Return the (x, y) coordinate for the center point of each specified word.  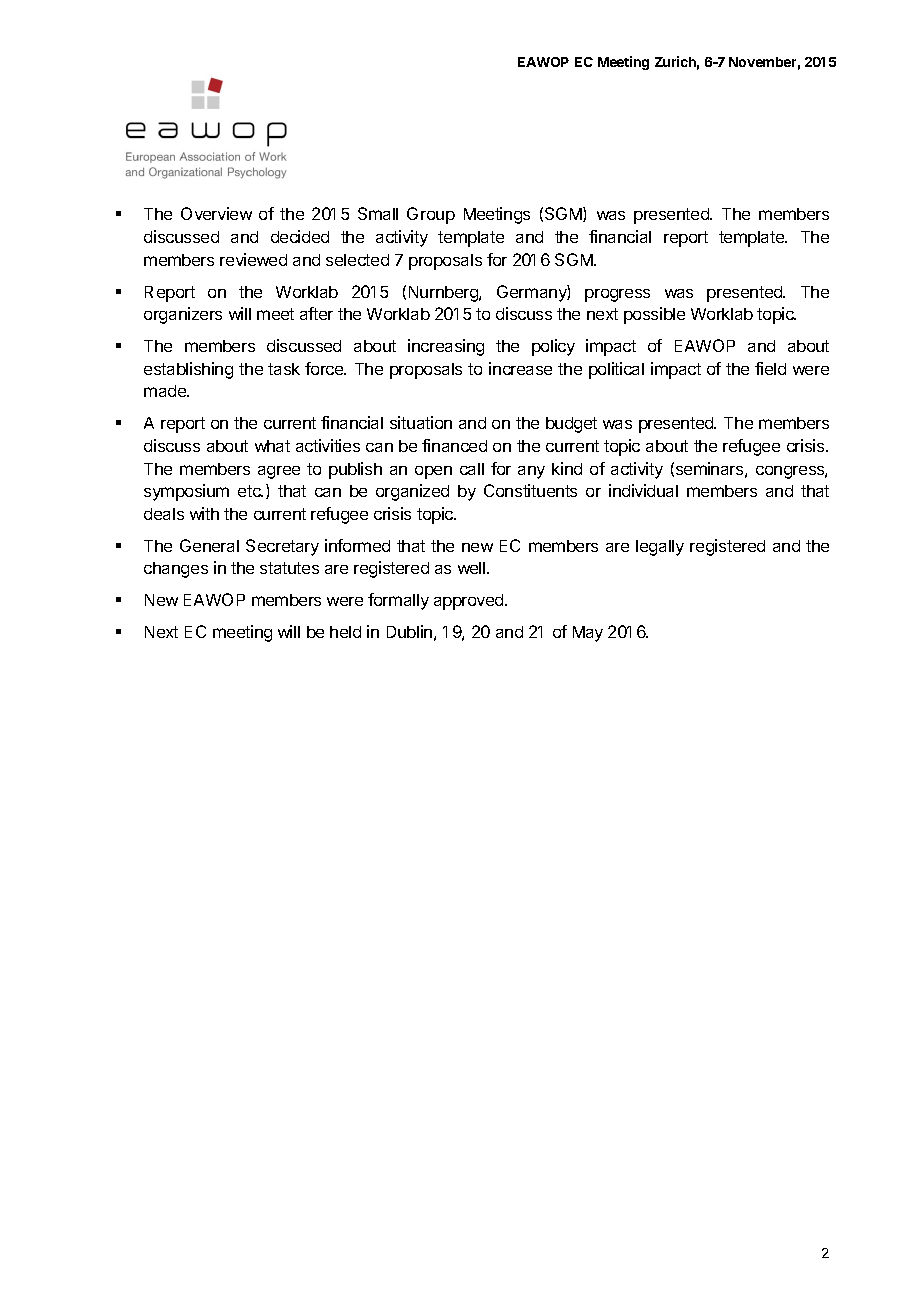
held (345, 632)
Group (431, 215)
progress (617, 295)
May (588, 634)
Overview (216, 213)
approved (470, 602)
